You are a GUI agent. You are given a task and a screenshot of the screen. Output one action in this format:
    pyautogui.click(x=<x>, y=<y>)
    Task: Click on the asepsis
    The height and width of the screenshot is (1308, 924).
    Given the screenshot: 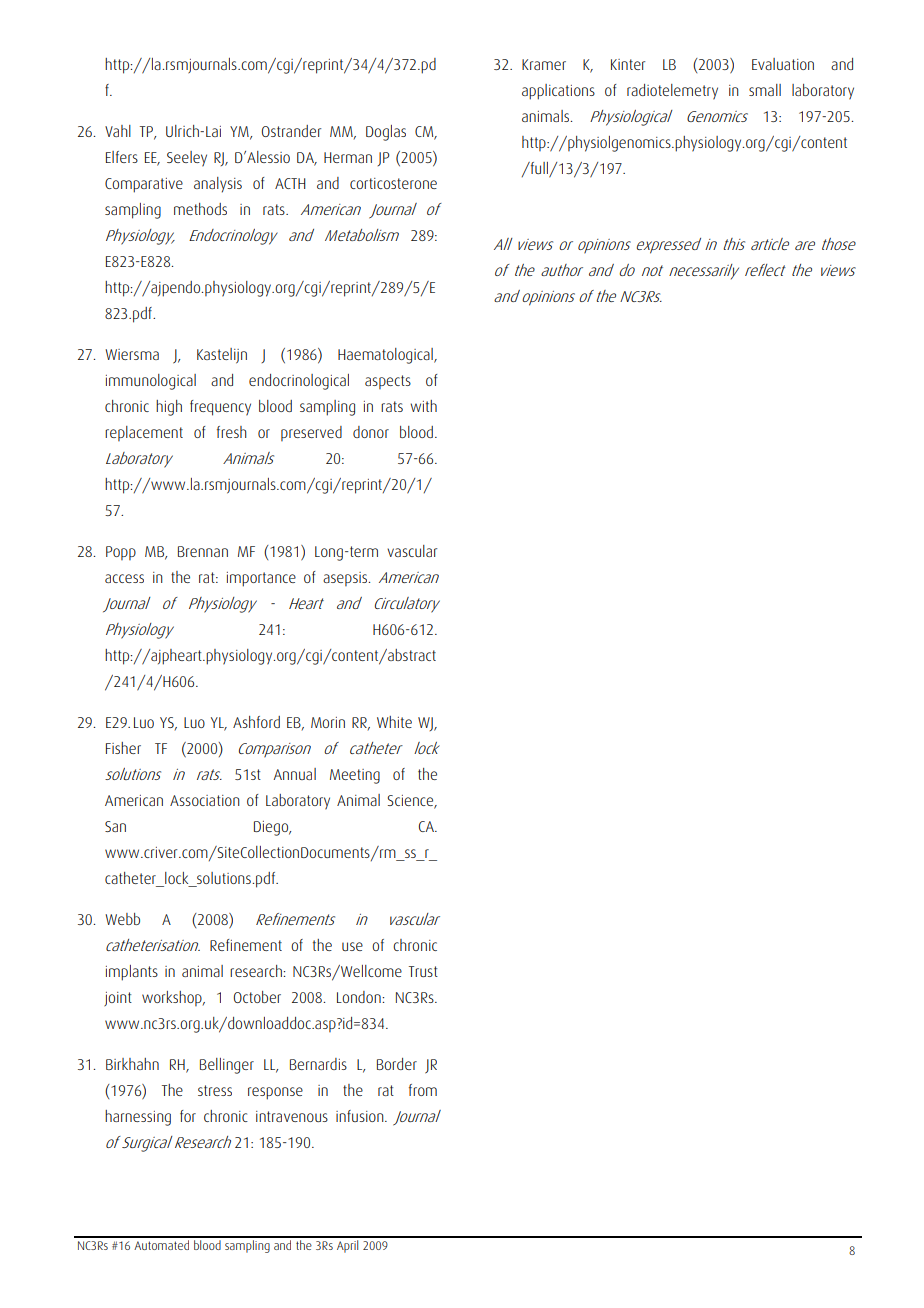 What is the action you would take?
    pyautogui.click(x=346, y=579)
